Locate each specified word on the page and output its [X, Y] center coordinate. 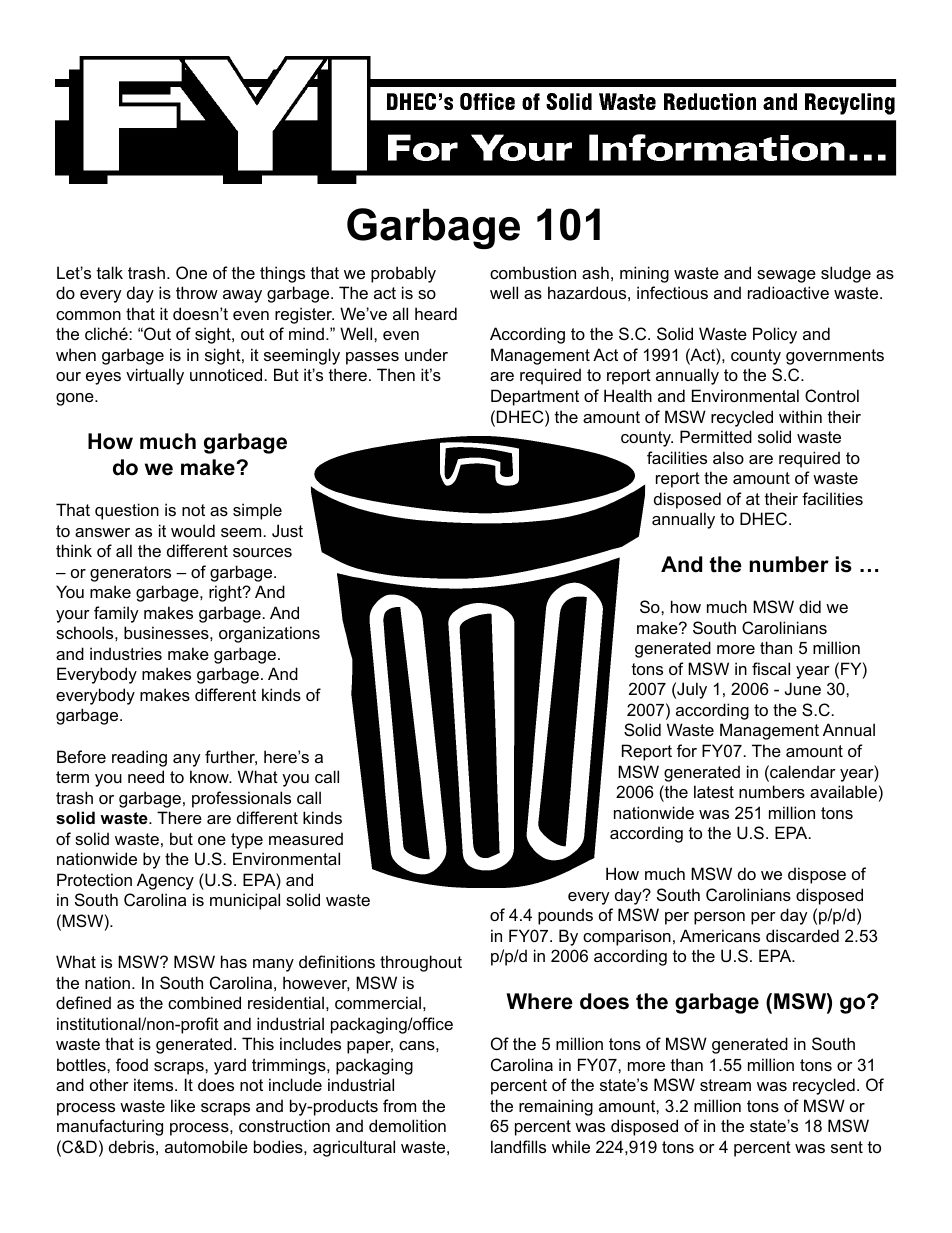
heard [436, 313]
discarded [802, 935]
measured [306, 838]
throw [197, 292]
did [810, 606]
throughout [421, 963]
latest [714, 791]
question [127, 511]
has [234, 961]
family [116, 614]
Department [535, 397]
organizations [269, 634]
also [728, 457]
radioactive [788, 292]
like [183, 1105]
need [146, 776]
